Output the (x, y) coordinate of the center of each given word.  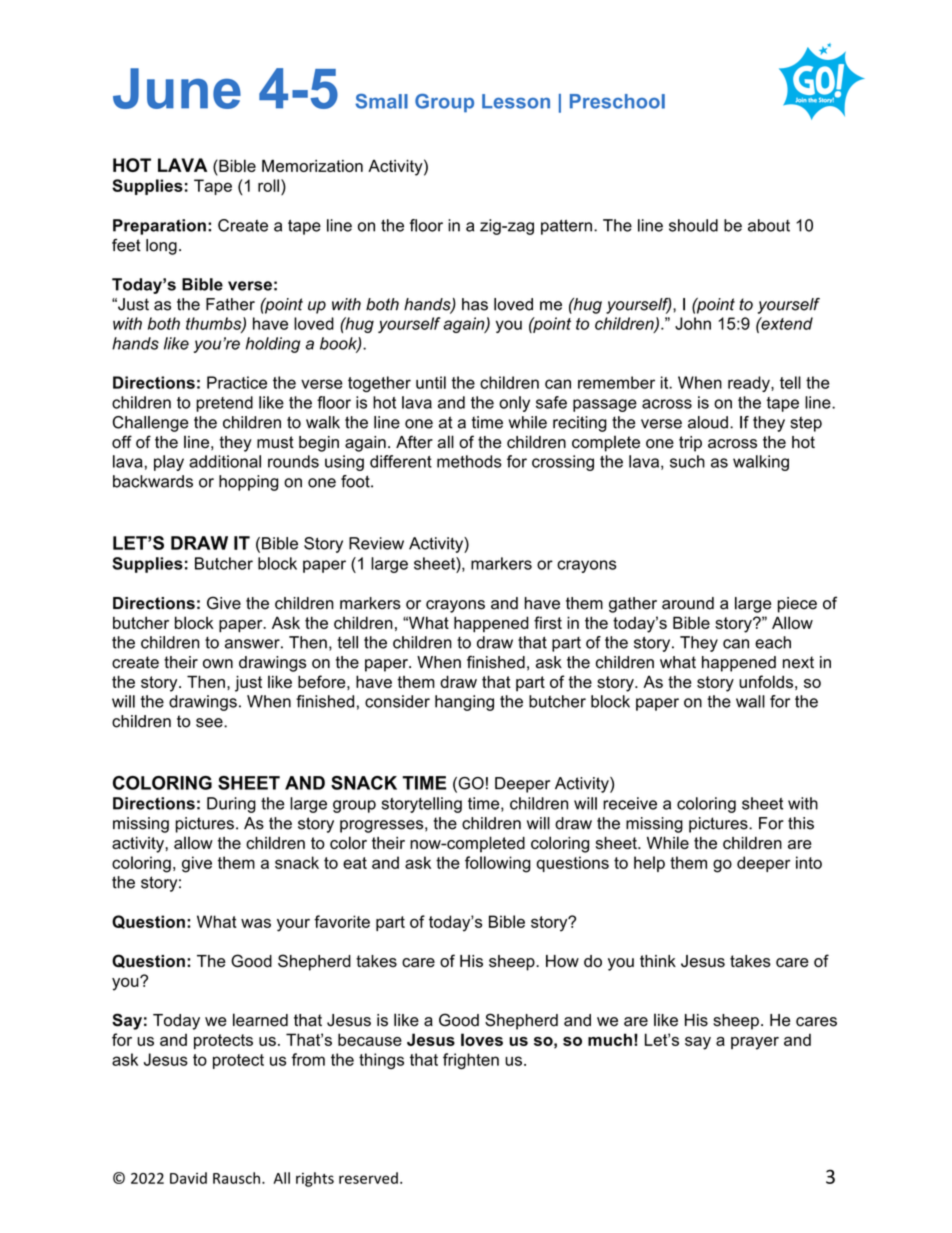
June (177, 88)
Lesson (516, 101)
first (548, 622)
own (218, 664)
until (431, 382)
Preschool (617, 101)
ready (750, 384)
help (649, 864)
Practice (237, 382)
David (188, 1178)
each (773, 642)
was (256, 923)
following (498, 864)
